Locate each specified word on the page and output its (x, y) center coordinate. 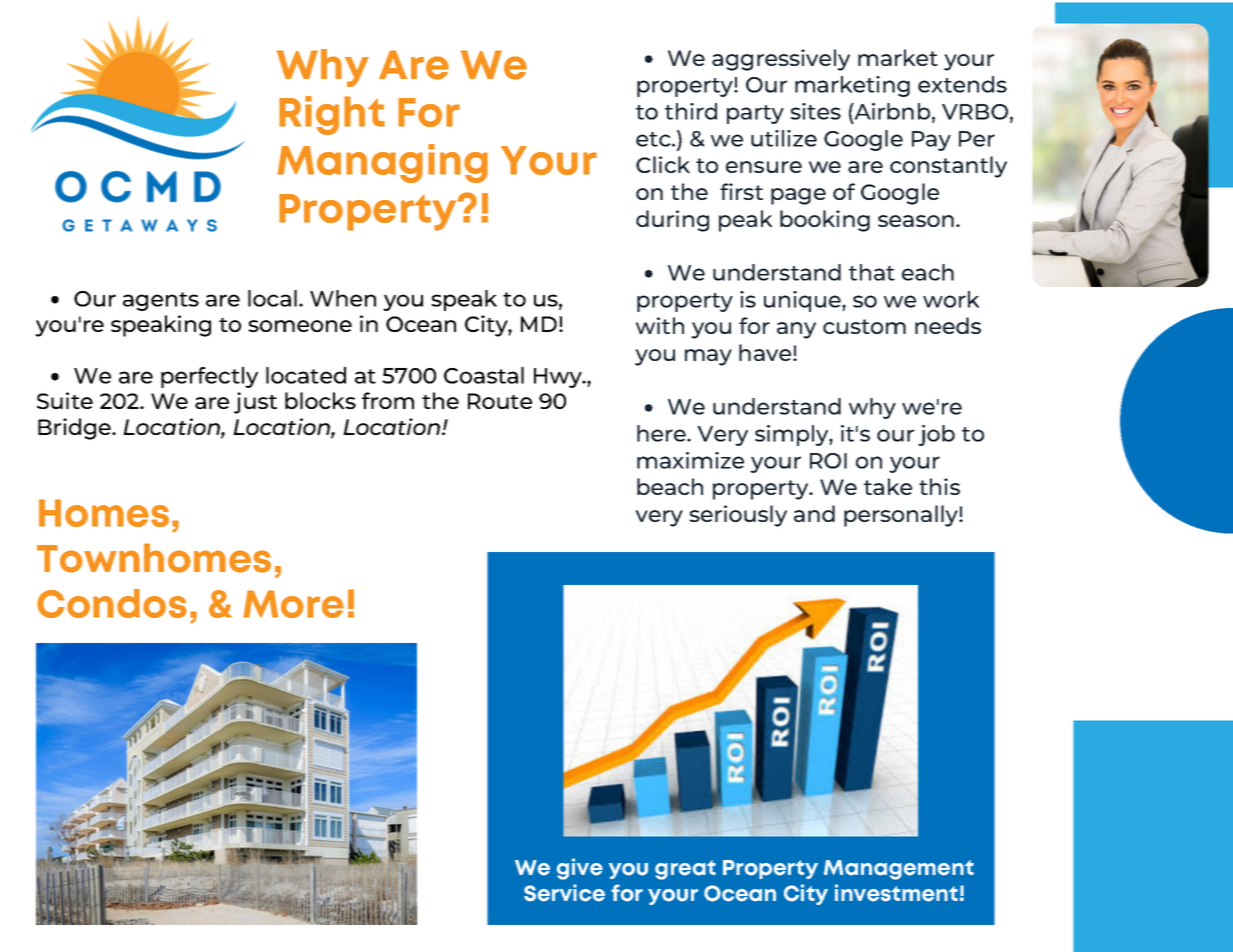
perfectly (209, 377)
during (672, 221)
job (936, 435)
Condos (112, 603)
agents (161, 301)
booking (825, 221)
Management (899, 870)
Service (564, 893)
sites (815, 111)
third (691, 111)
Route (500, 401)
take (888, 486)
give (580, 869)
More (293, 604)
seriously (738, 516)
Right (332, 115)
